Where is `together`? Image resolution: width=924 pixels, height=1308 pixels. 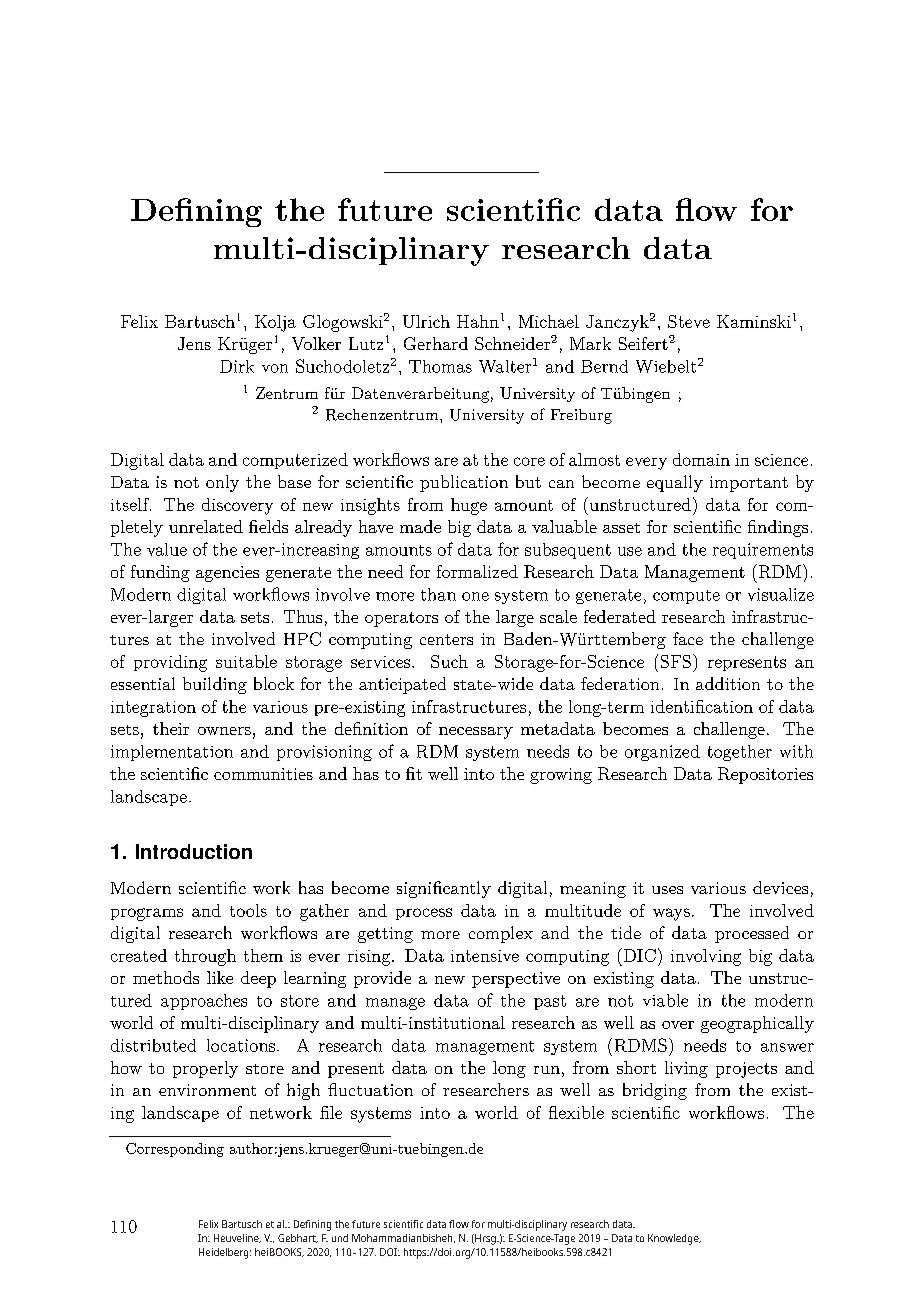 together is located at coordinates (740, 753).
